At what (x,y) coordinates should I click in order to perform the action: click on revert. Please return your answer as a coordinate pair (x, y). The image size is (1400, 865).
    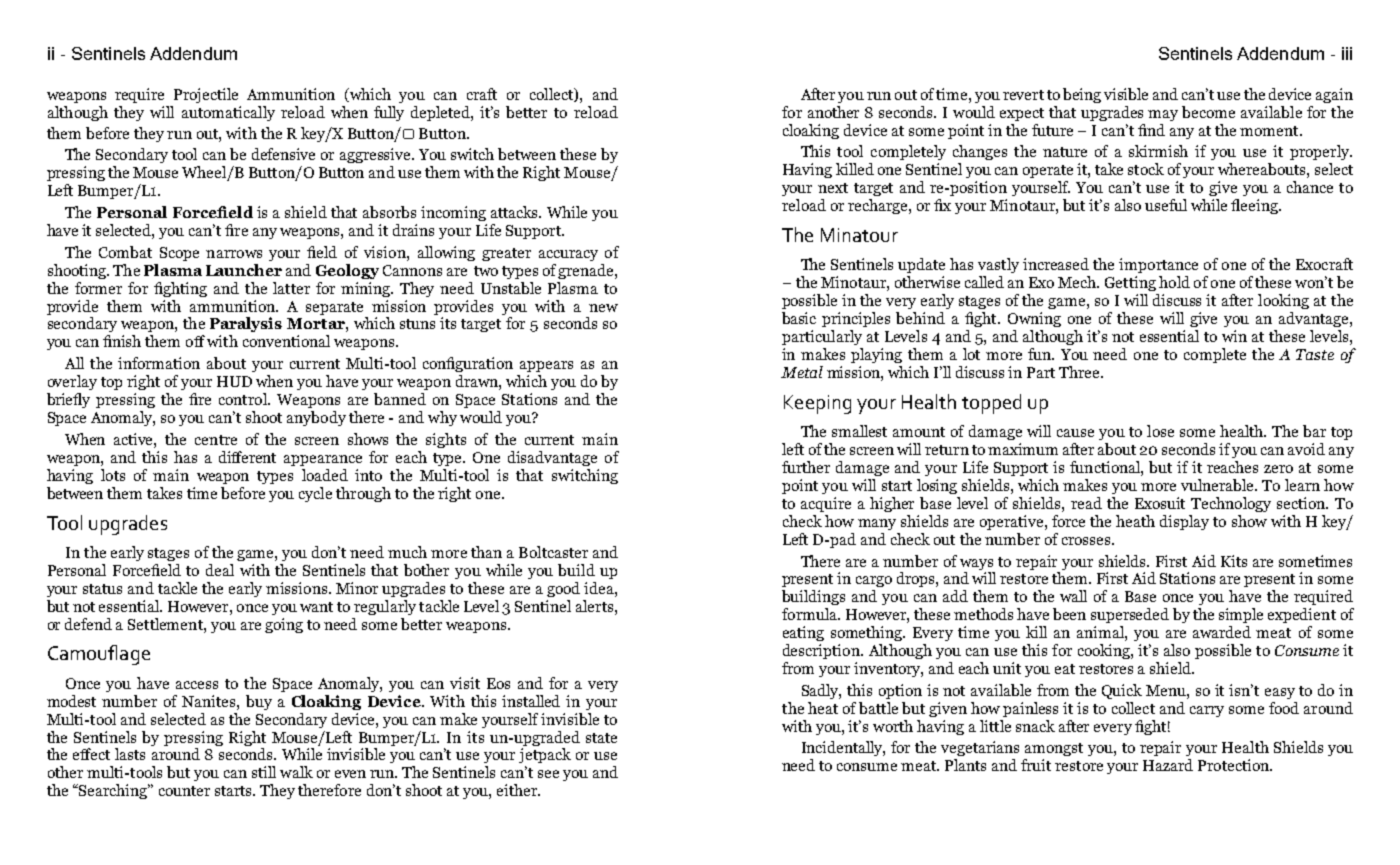
    Looking at the image, I should click on (1023, 95).
